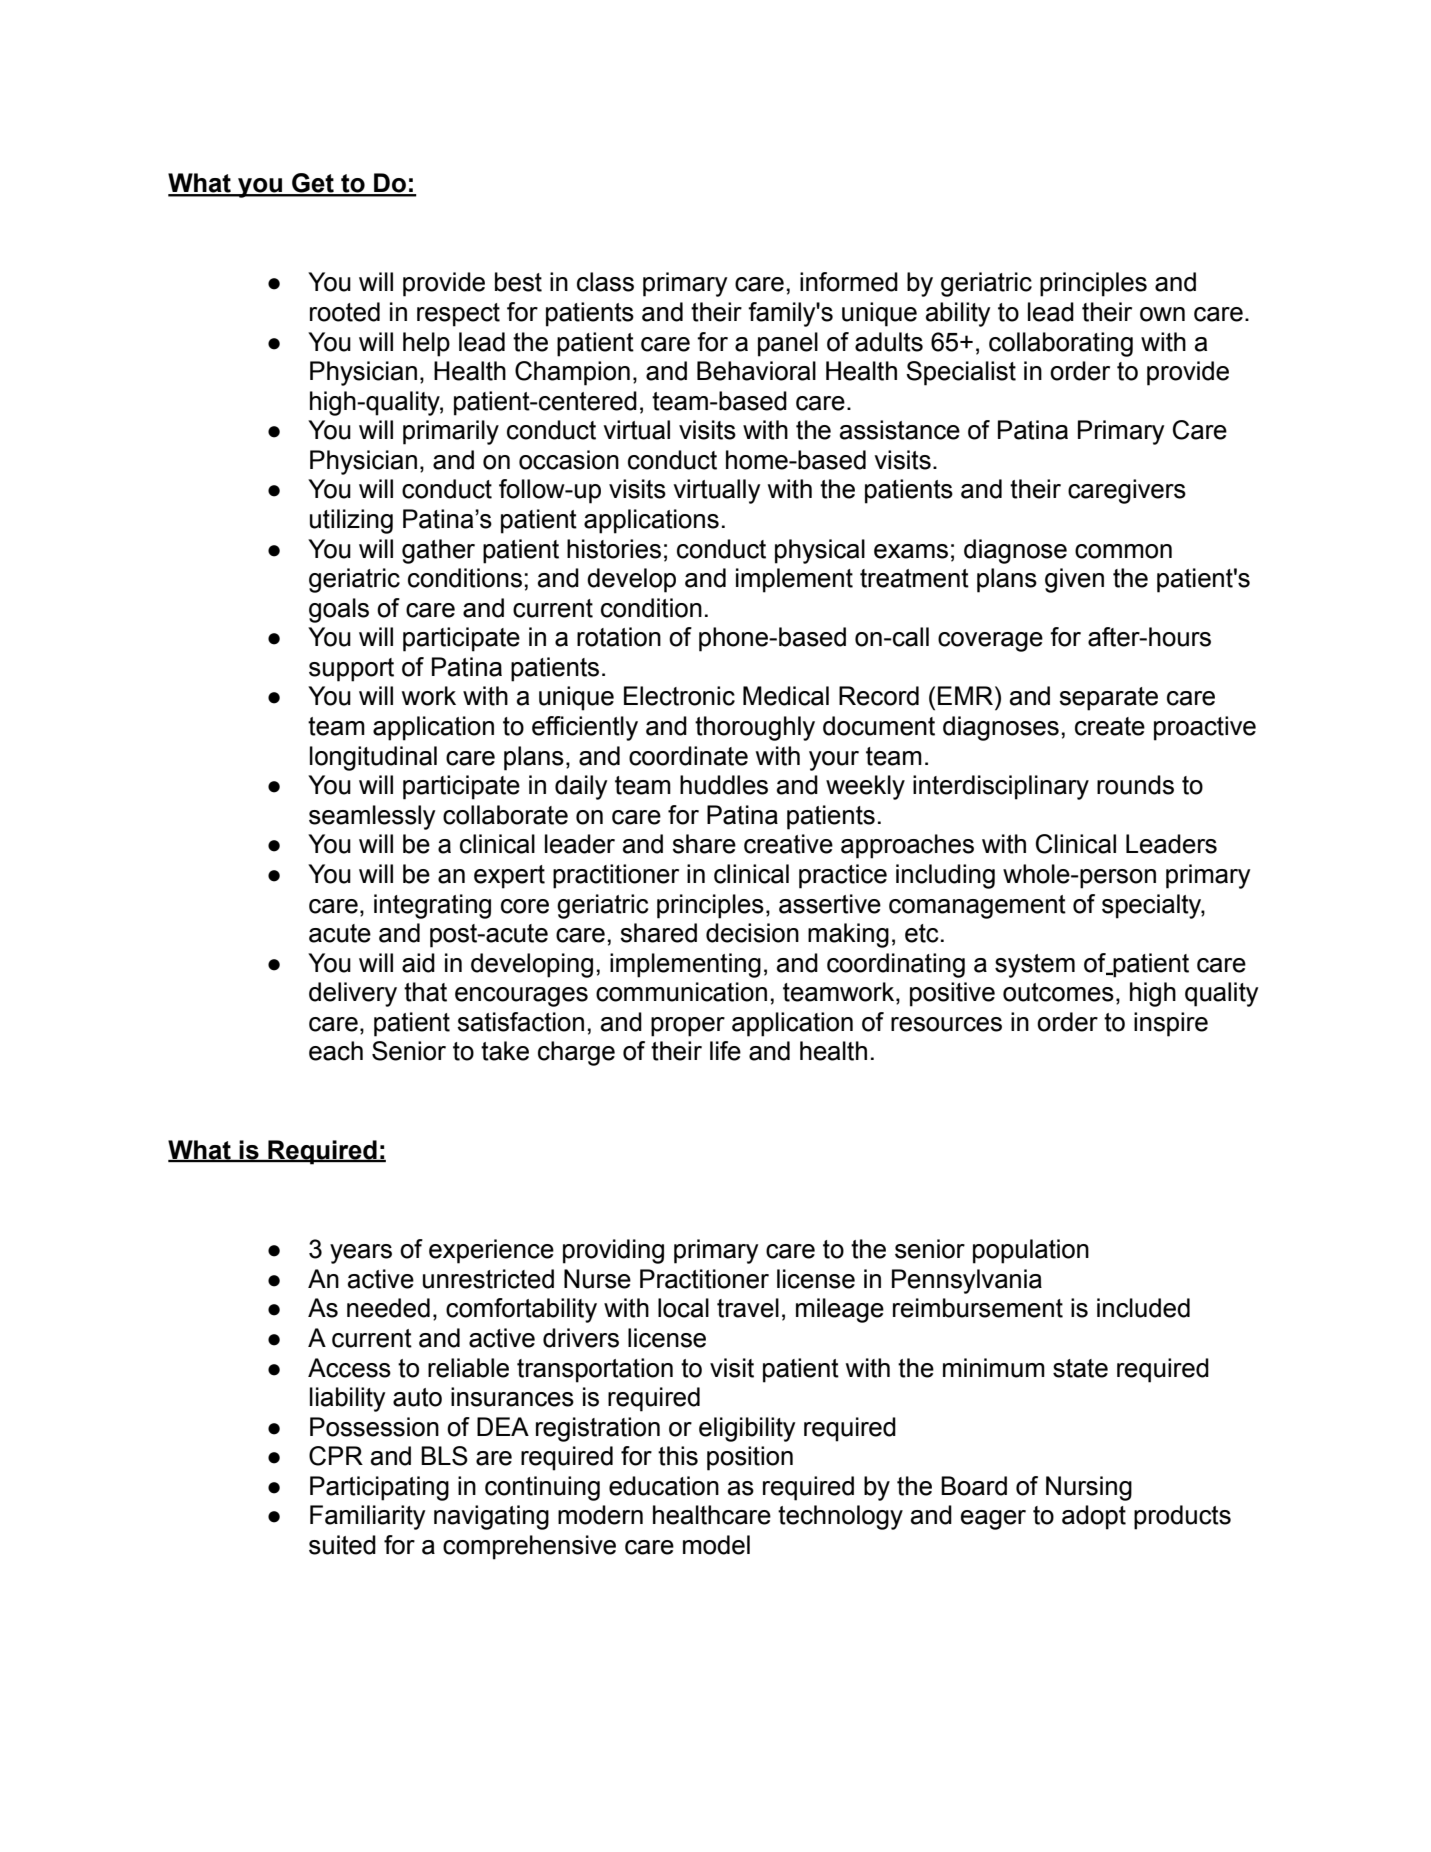 The image size is (1431, 1852). What do you see at coordinates (1035, 966) in the page?
I see `system` at bounding box center [1035, 966].
